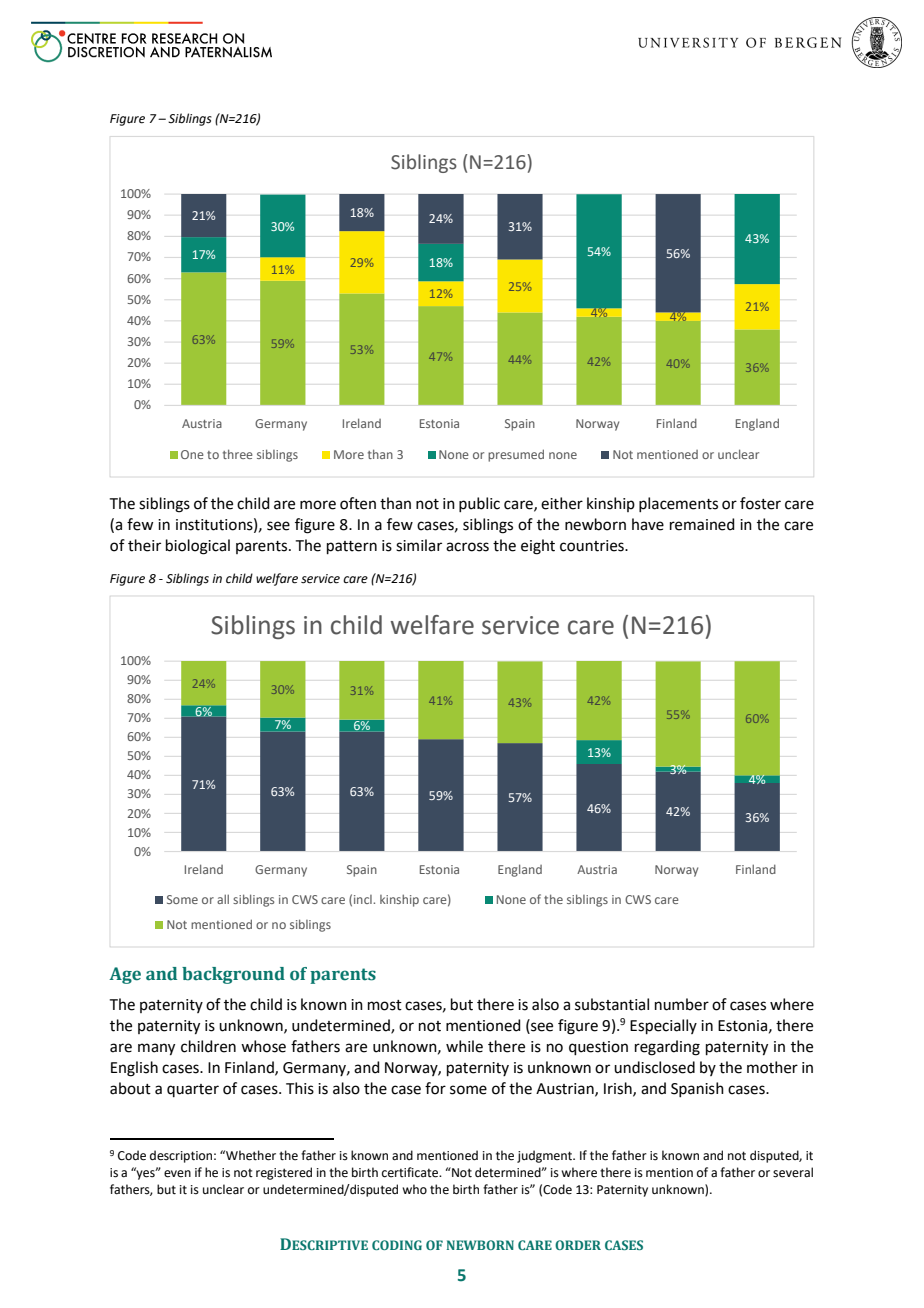 This screenshot has width=924, height=1308. Describe the element at coordinates (793, 1172) in the screenshot. I see `several` at that location.
